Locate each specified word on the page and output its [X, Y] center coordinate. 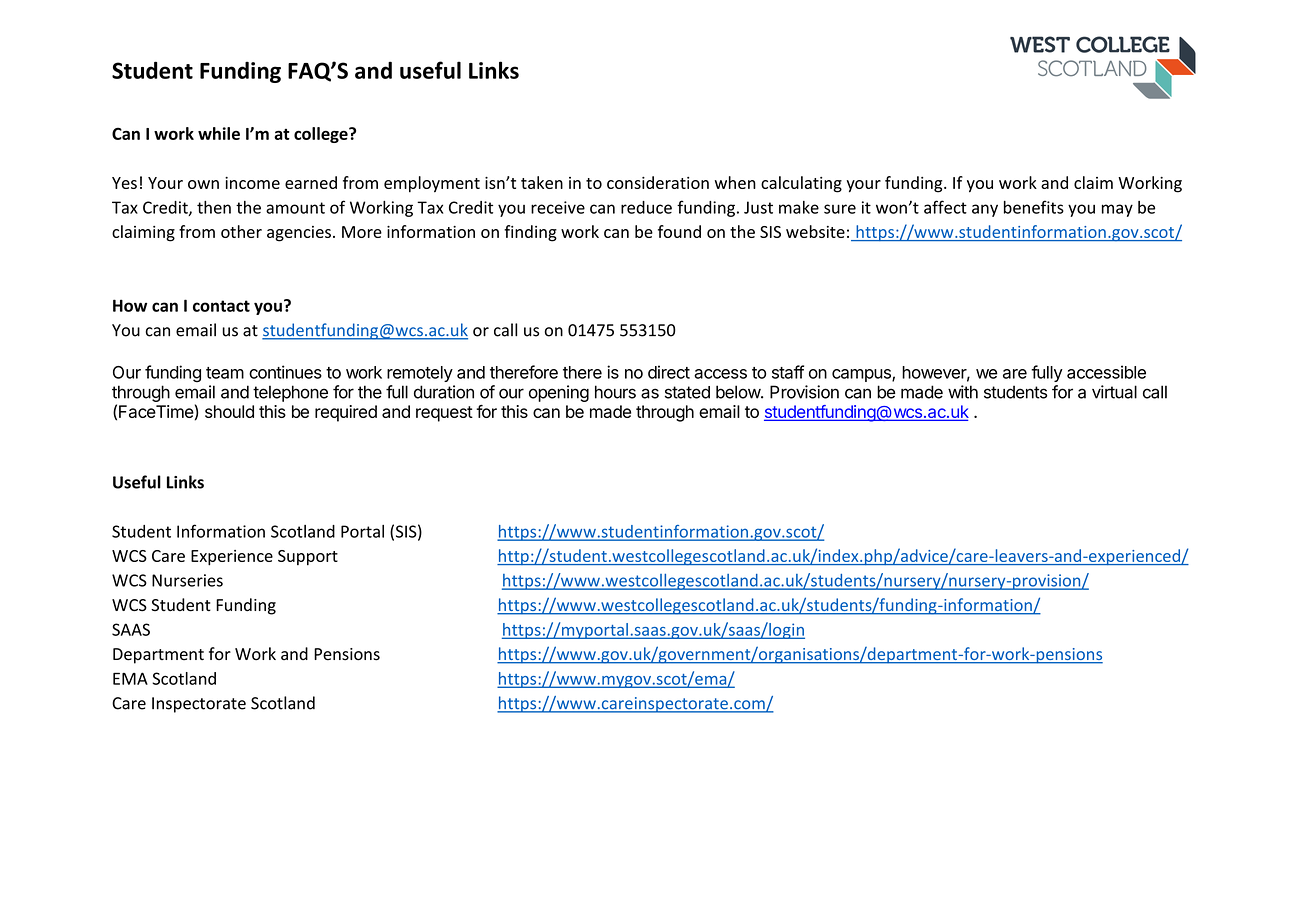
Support [308, 557]
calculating [801, 184]
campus [862, 375]
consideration [658, 182]
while [219, 133]
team [225, 373]
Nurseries [187, 580]
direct [669, 372]
